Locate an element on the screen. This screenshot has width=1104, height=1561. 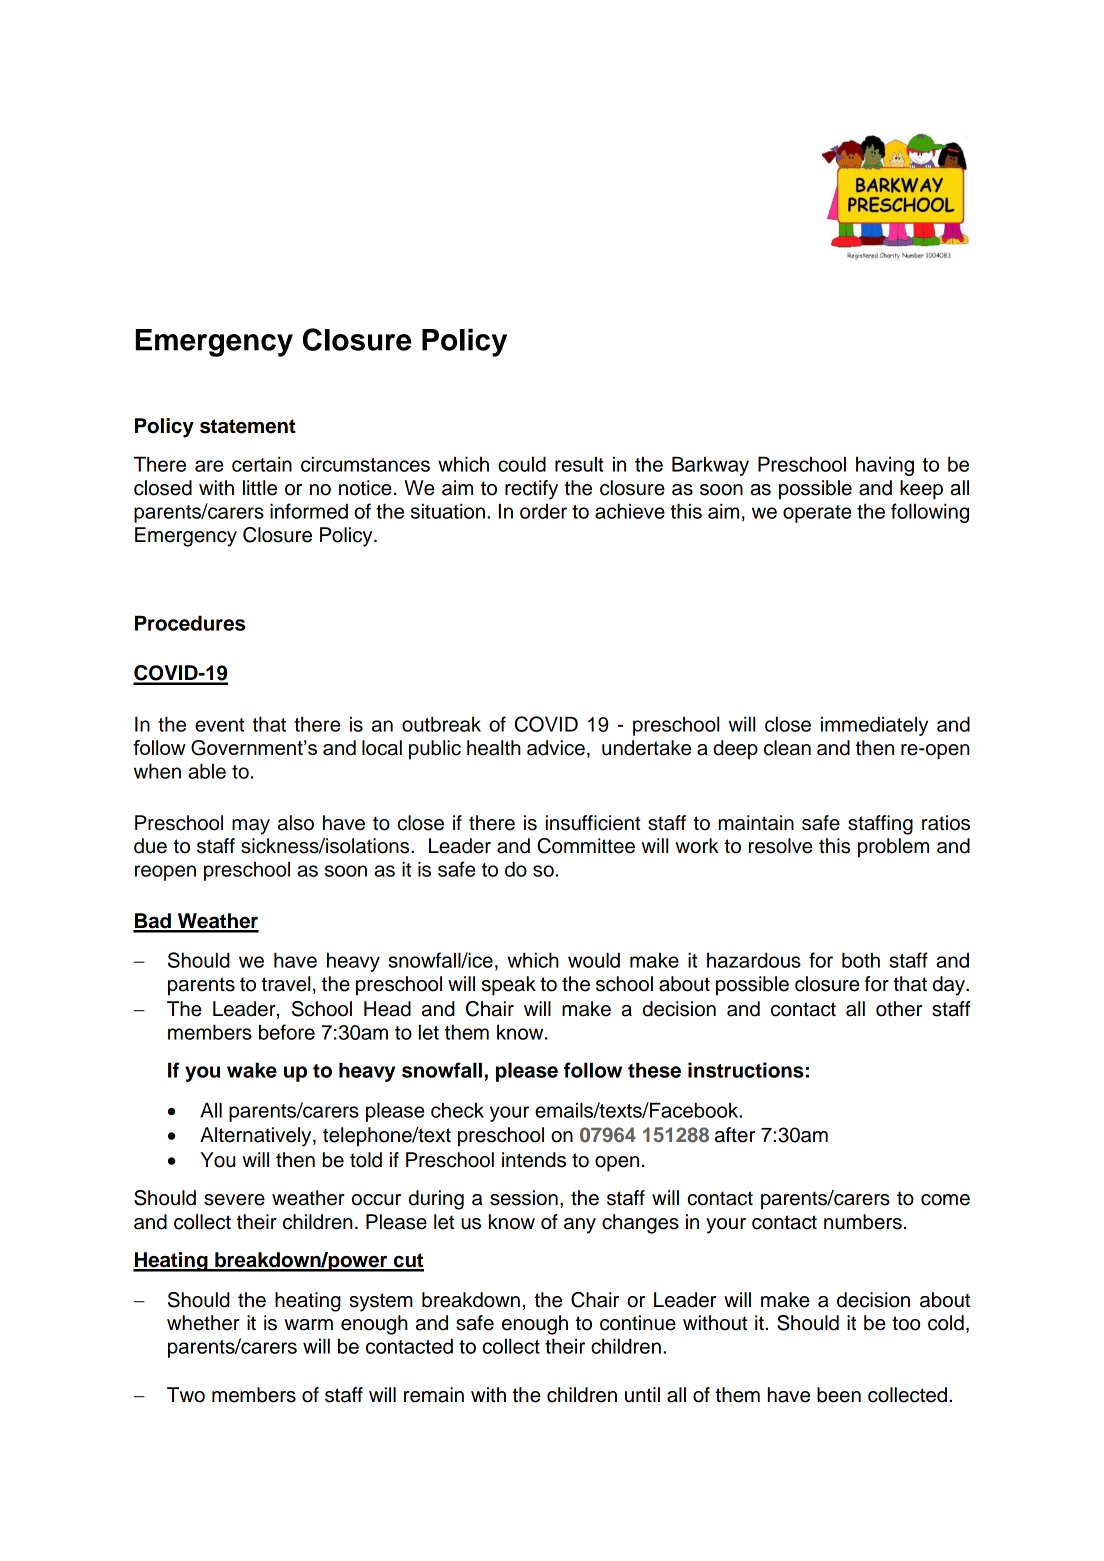
could is located at coordinates (522, 464).
